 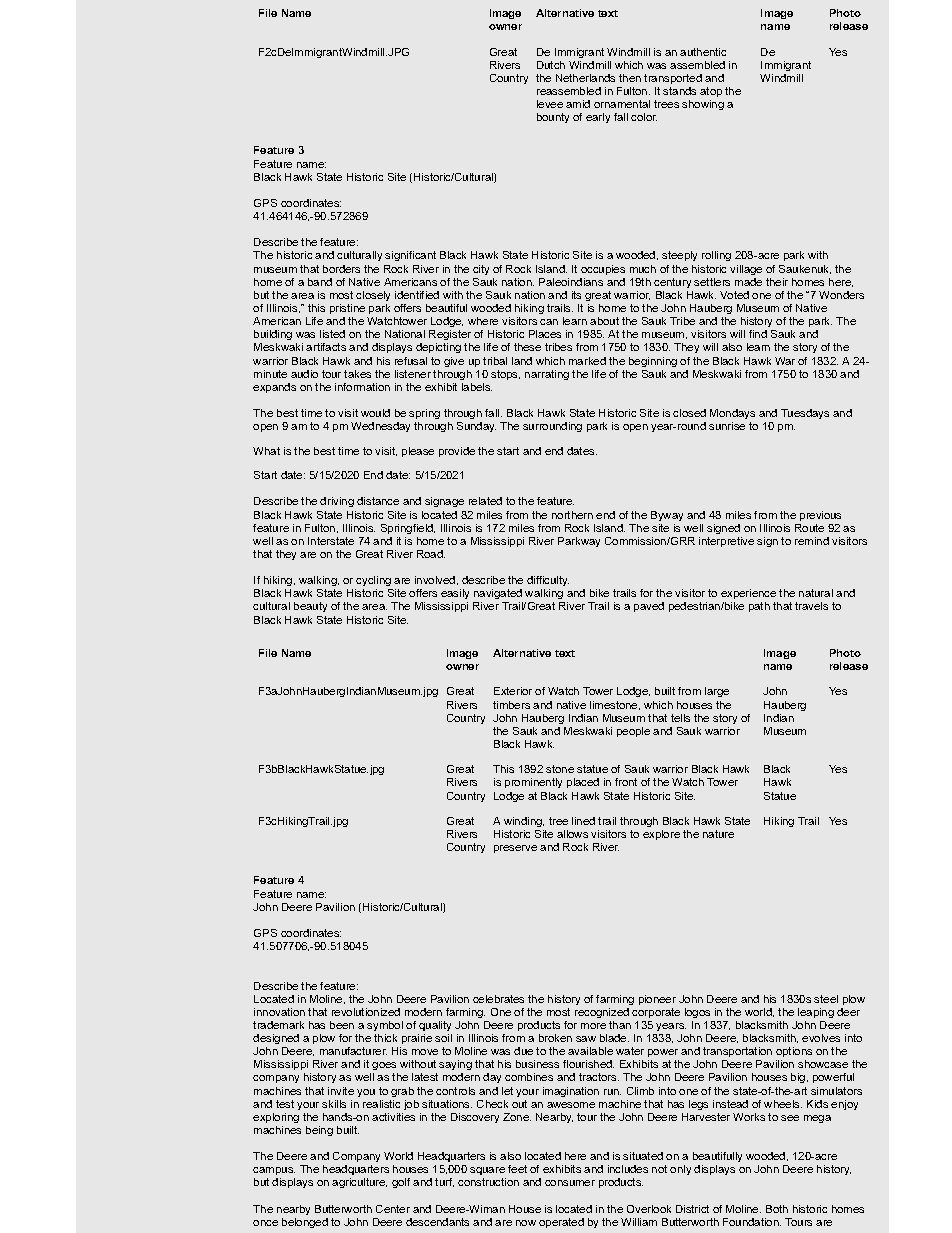 I want to click on path, so click(x=759, y=607).
